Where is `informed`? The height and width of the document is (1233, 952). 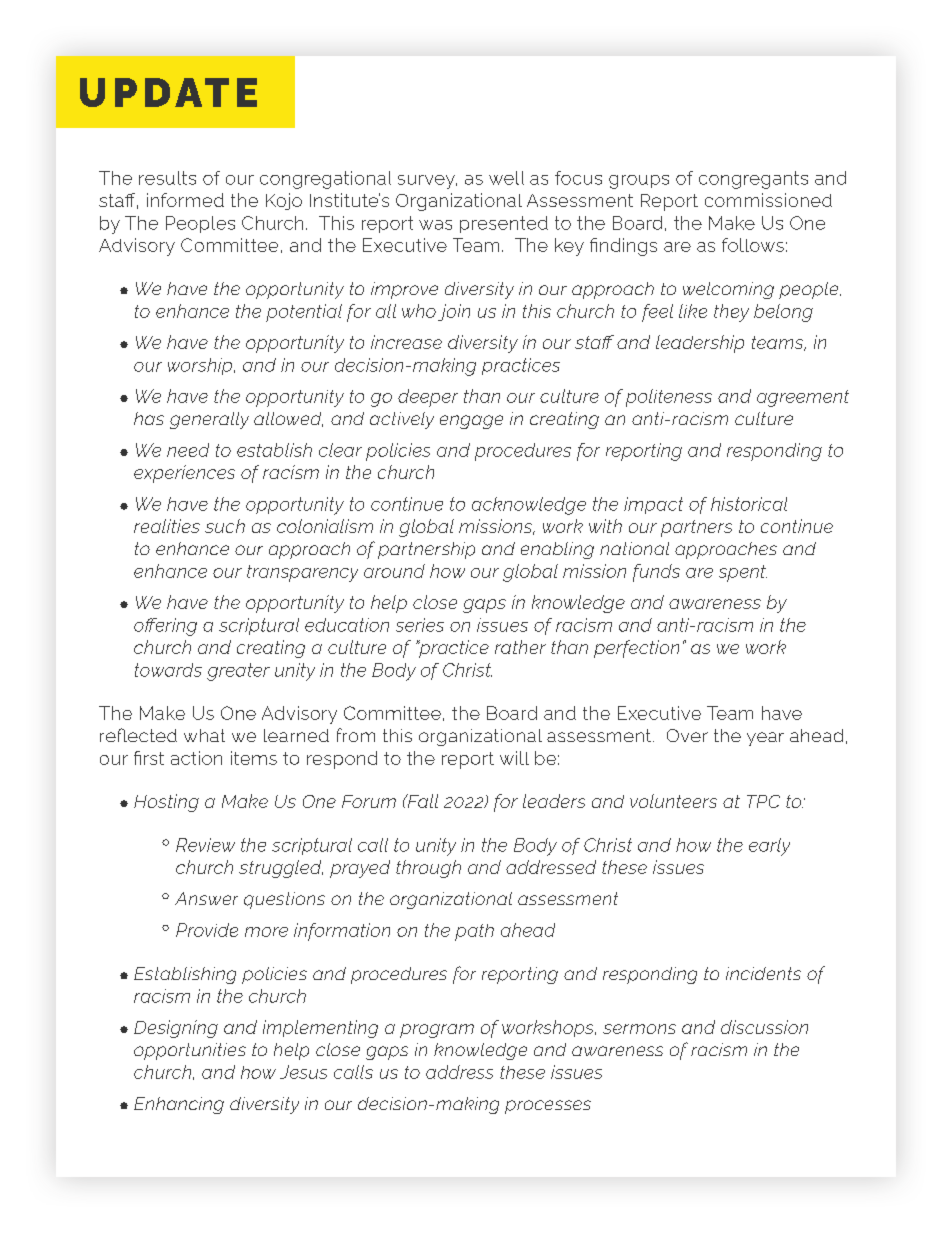 informed is located at coordinates (185, 200).
